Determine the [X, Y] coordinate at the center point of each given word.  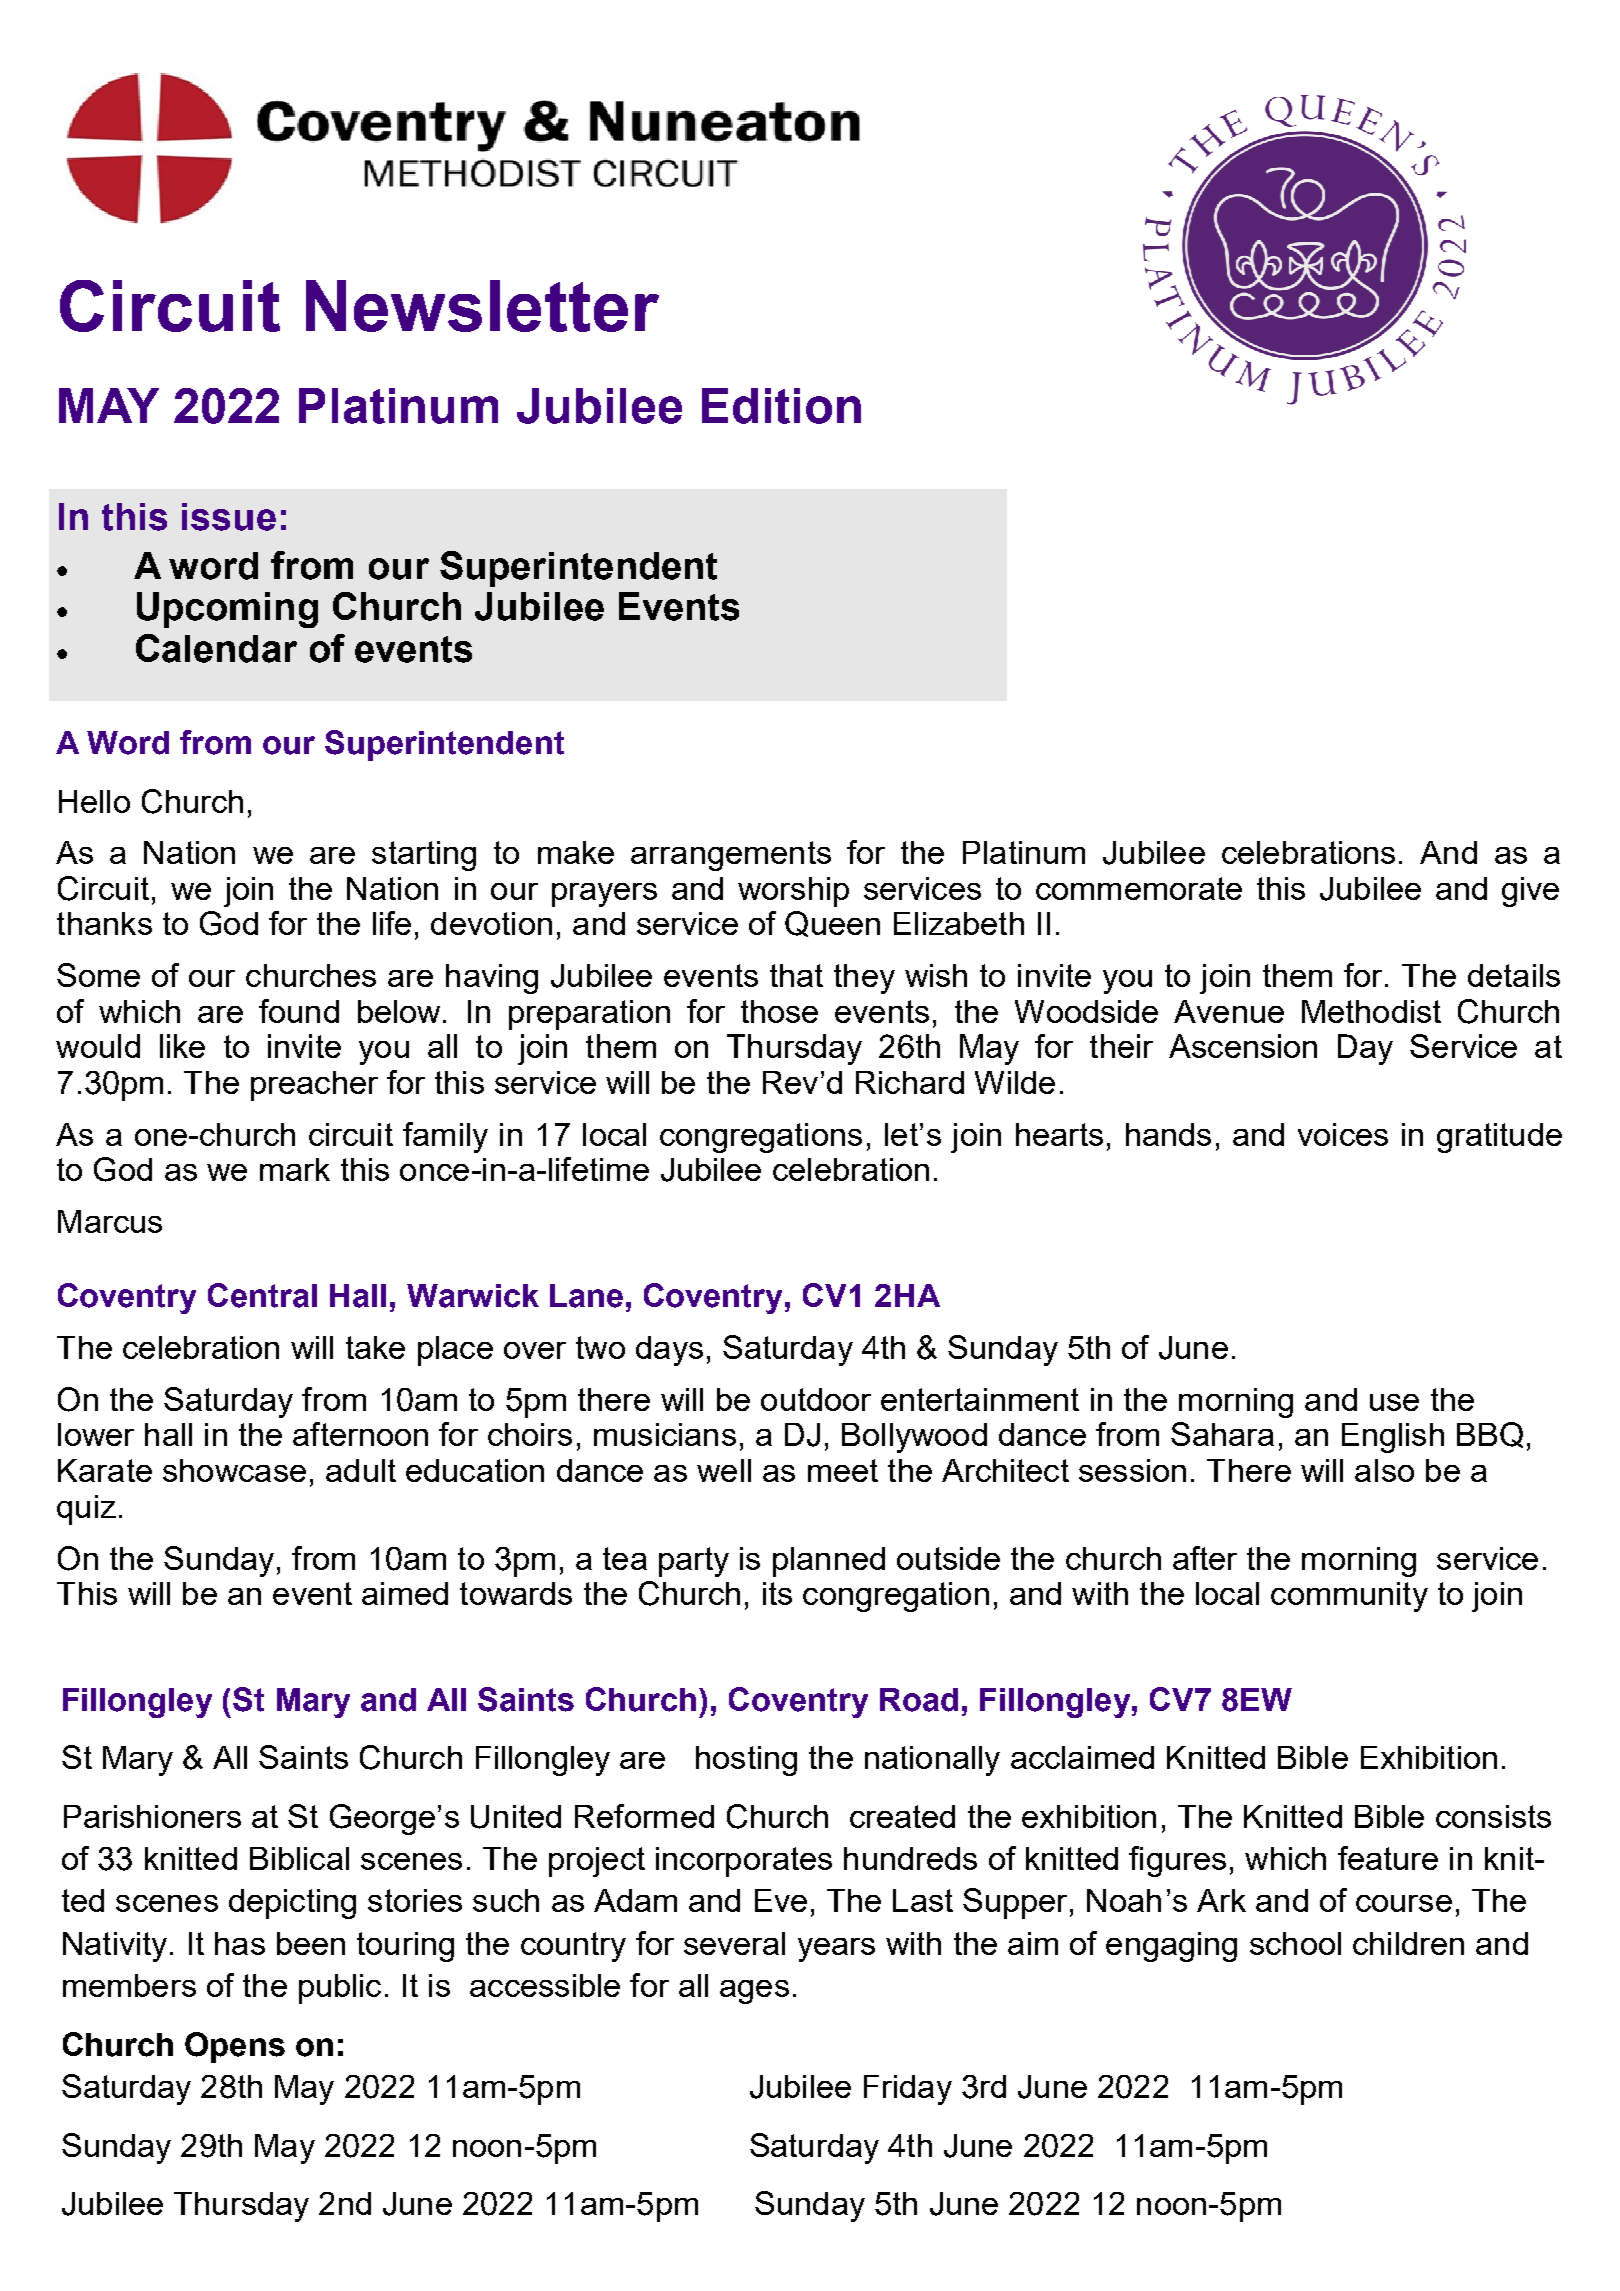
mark [295, 1169]
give [1530, 892]
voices [1343, 1134]
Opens [235, 2047]
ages [754, 1992]
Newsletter [482, 306]
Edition [781, 406]
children [1408, 1943]
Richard [910, 1082]
